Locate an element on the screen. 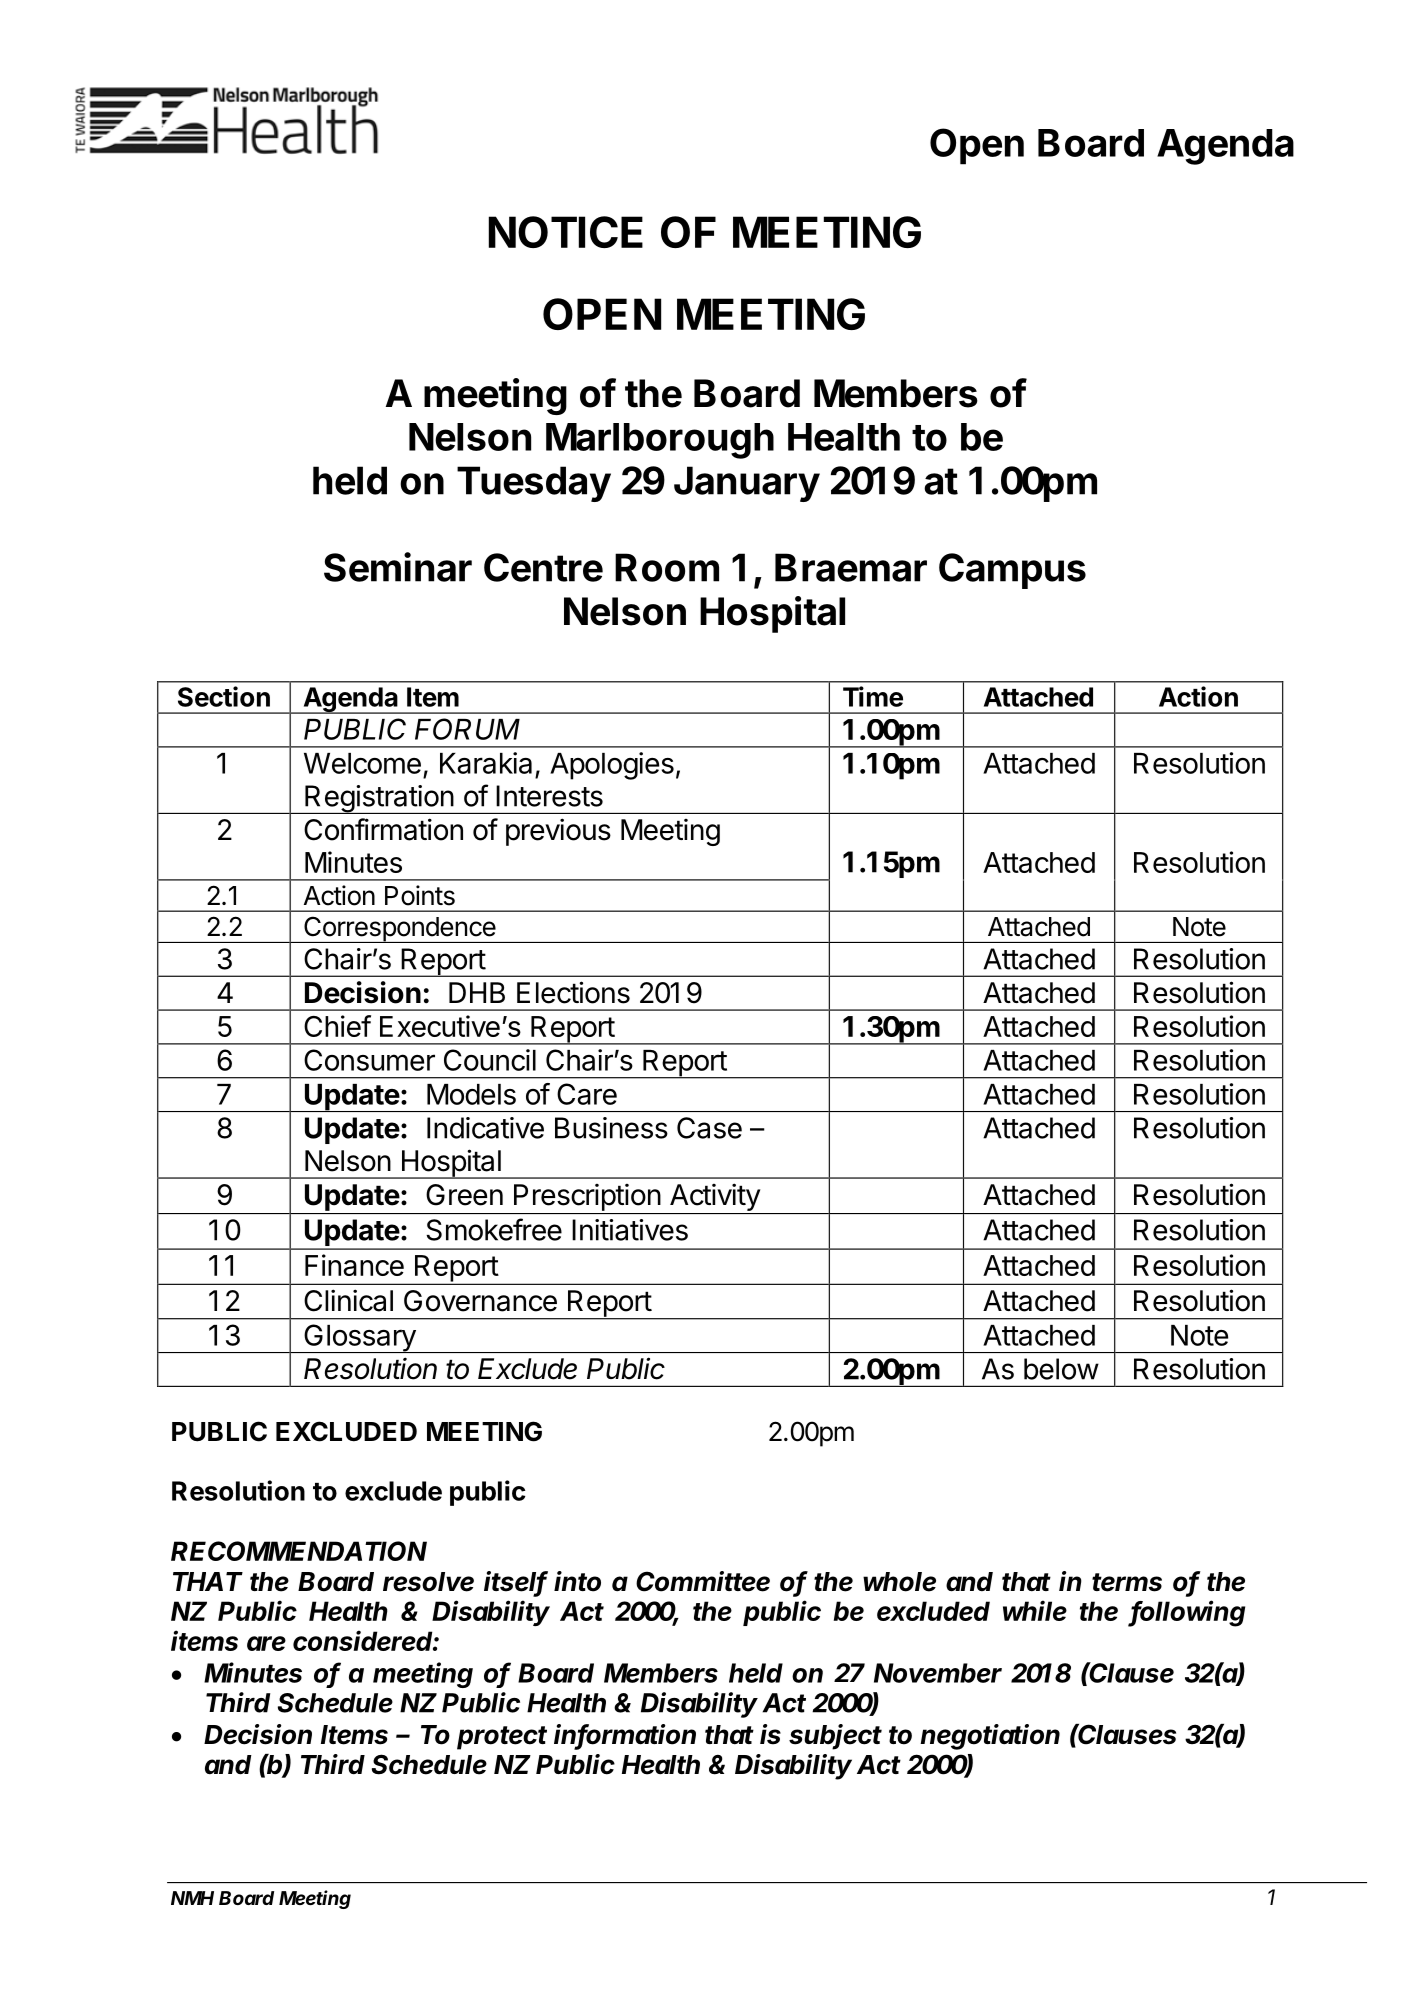  below is located at coordinates (1061, 1369).
